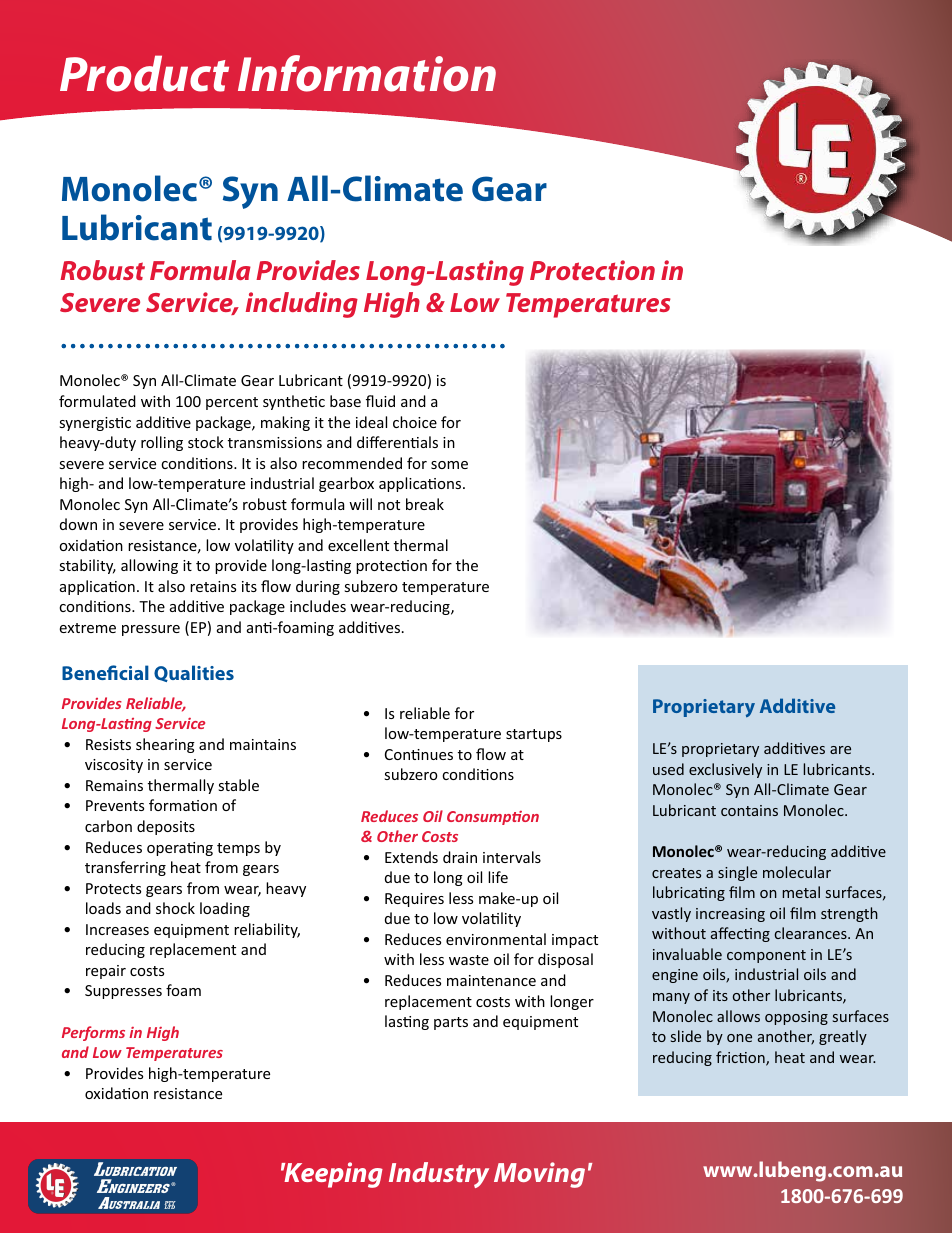 The image size is (952, 1233). I want to click on Performs, so click(93, 1033).
